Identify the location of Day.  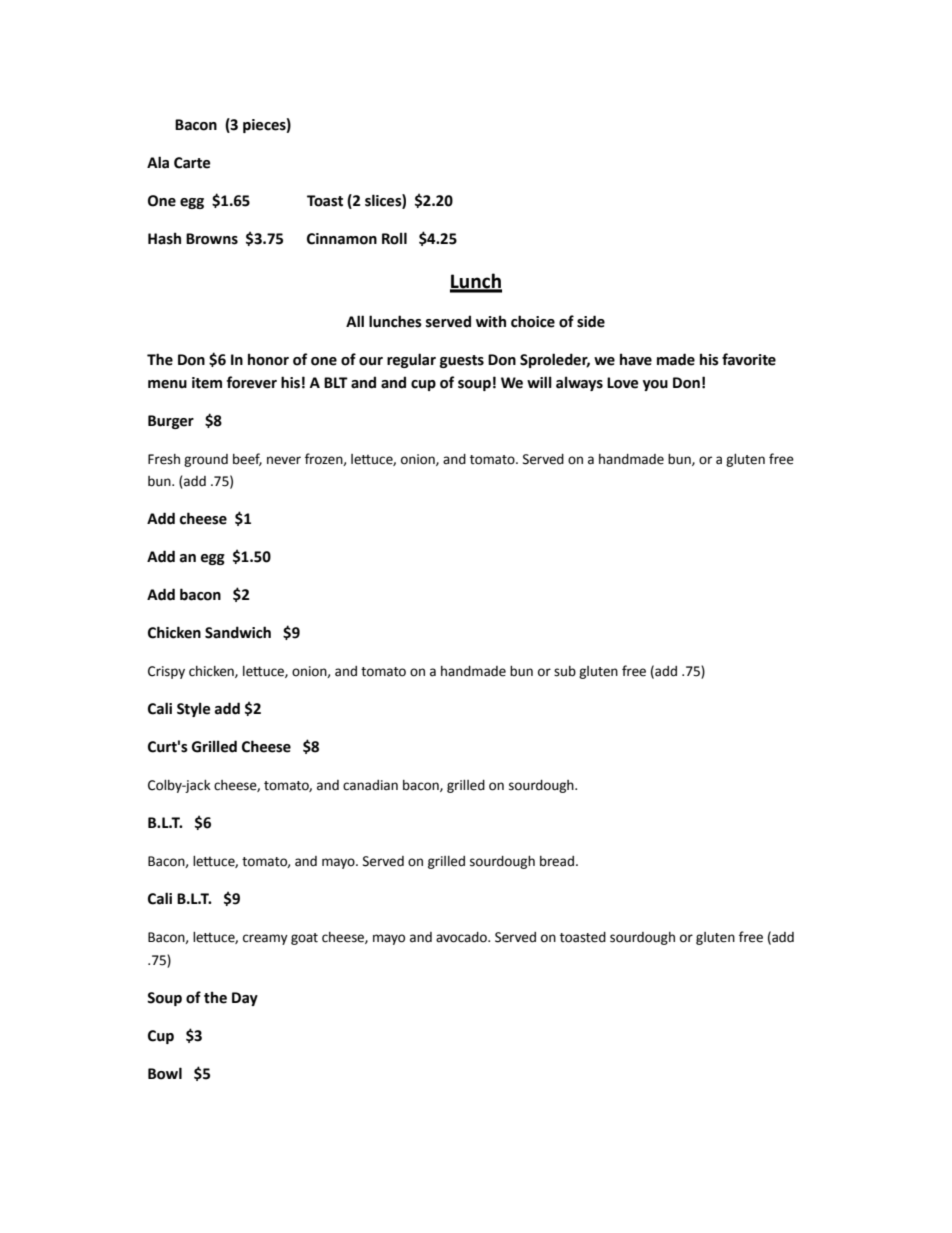
(245, 999).
